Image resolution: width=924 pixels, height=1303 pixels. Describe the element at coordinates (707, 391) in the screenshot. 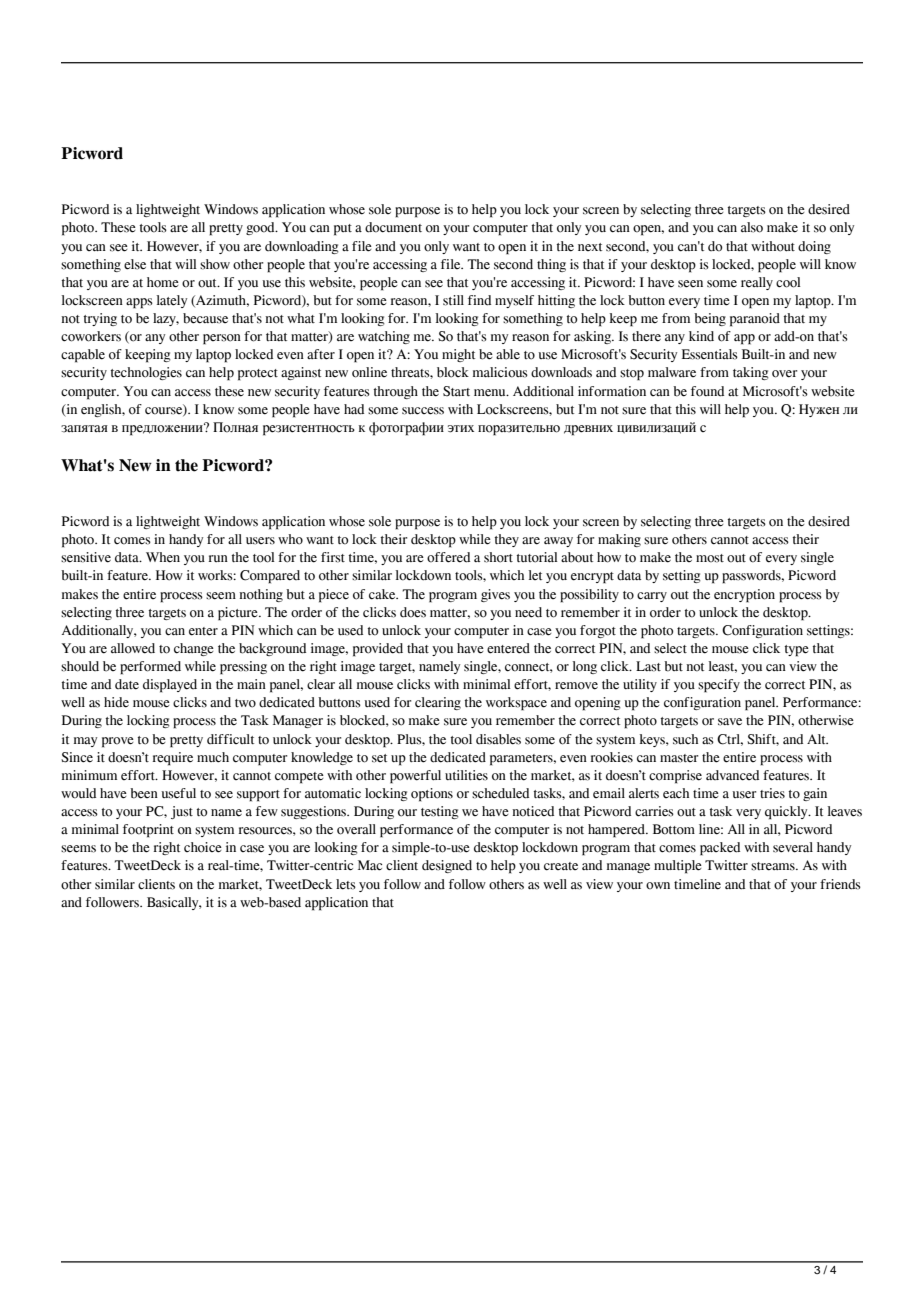

I see `found` at that location.
